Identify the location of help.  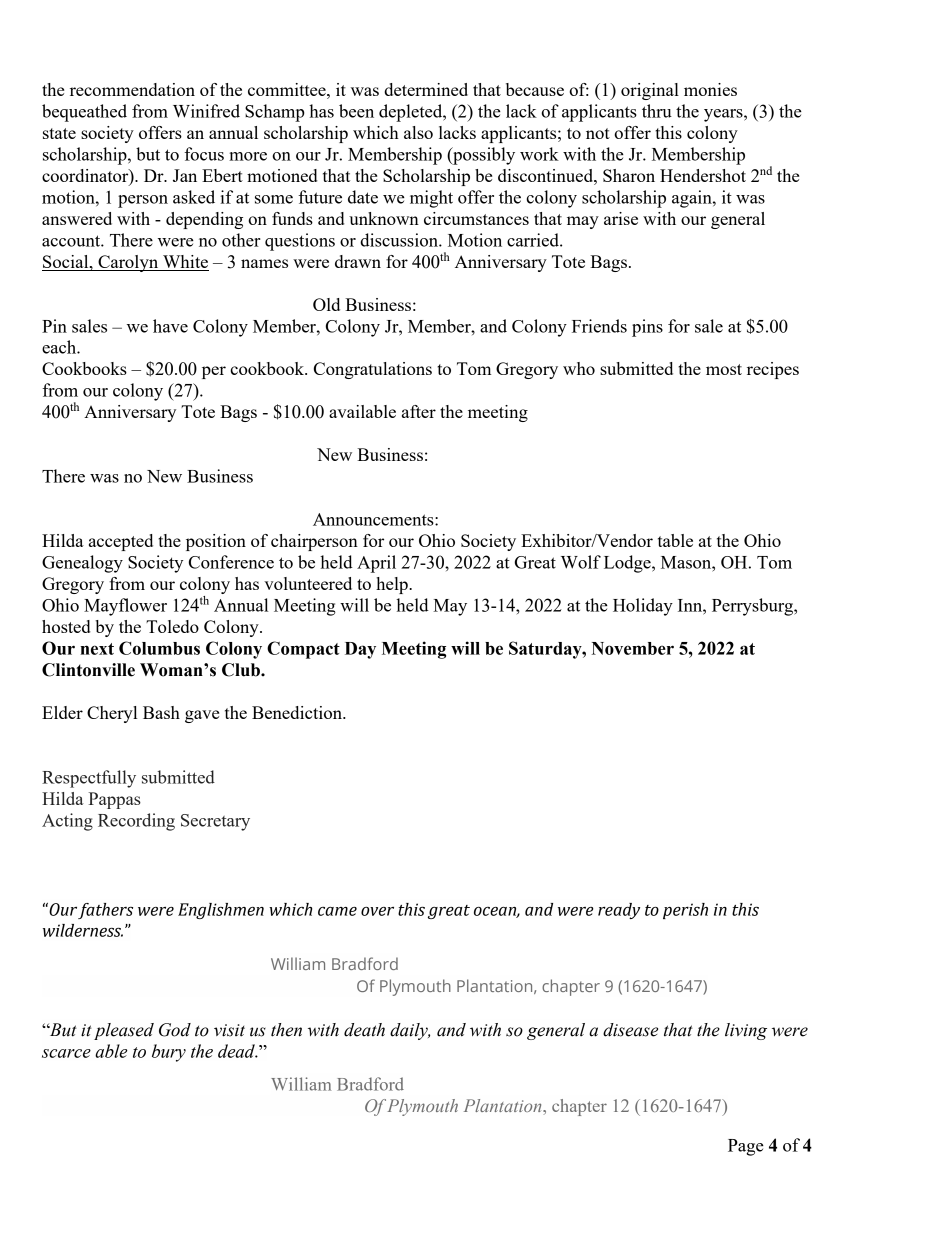
(393, 585).
